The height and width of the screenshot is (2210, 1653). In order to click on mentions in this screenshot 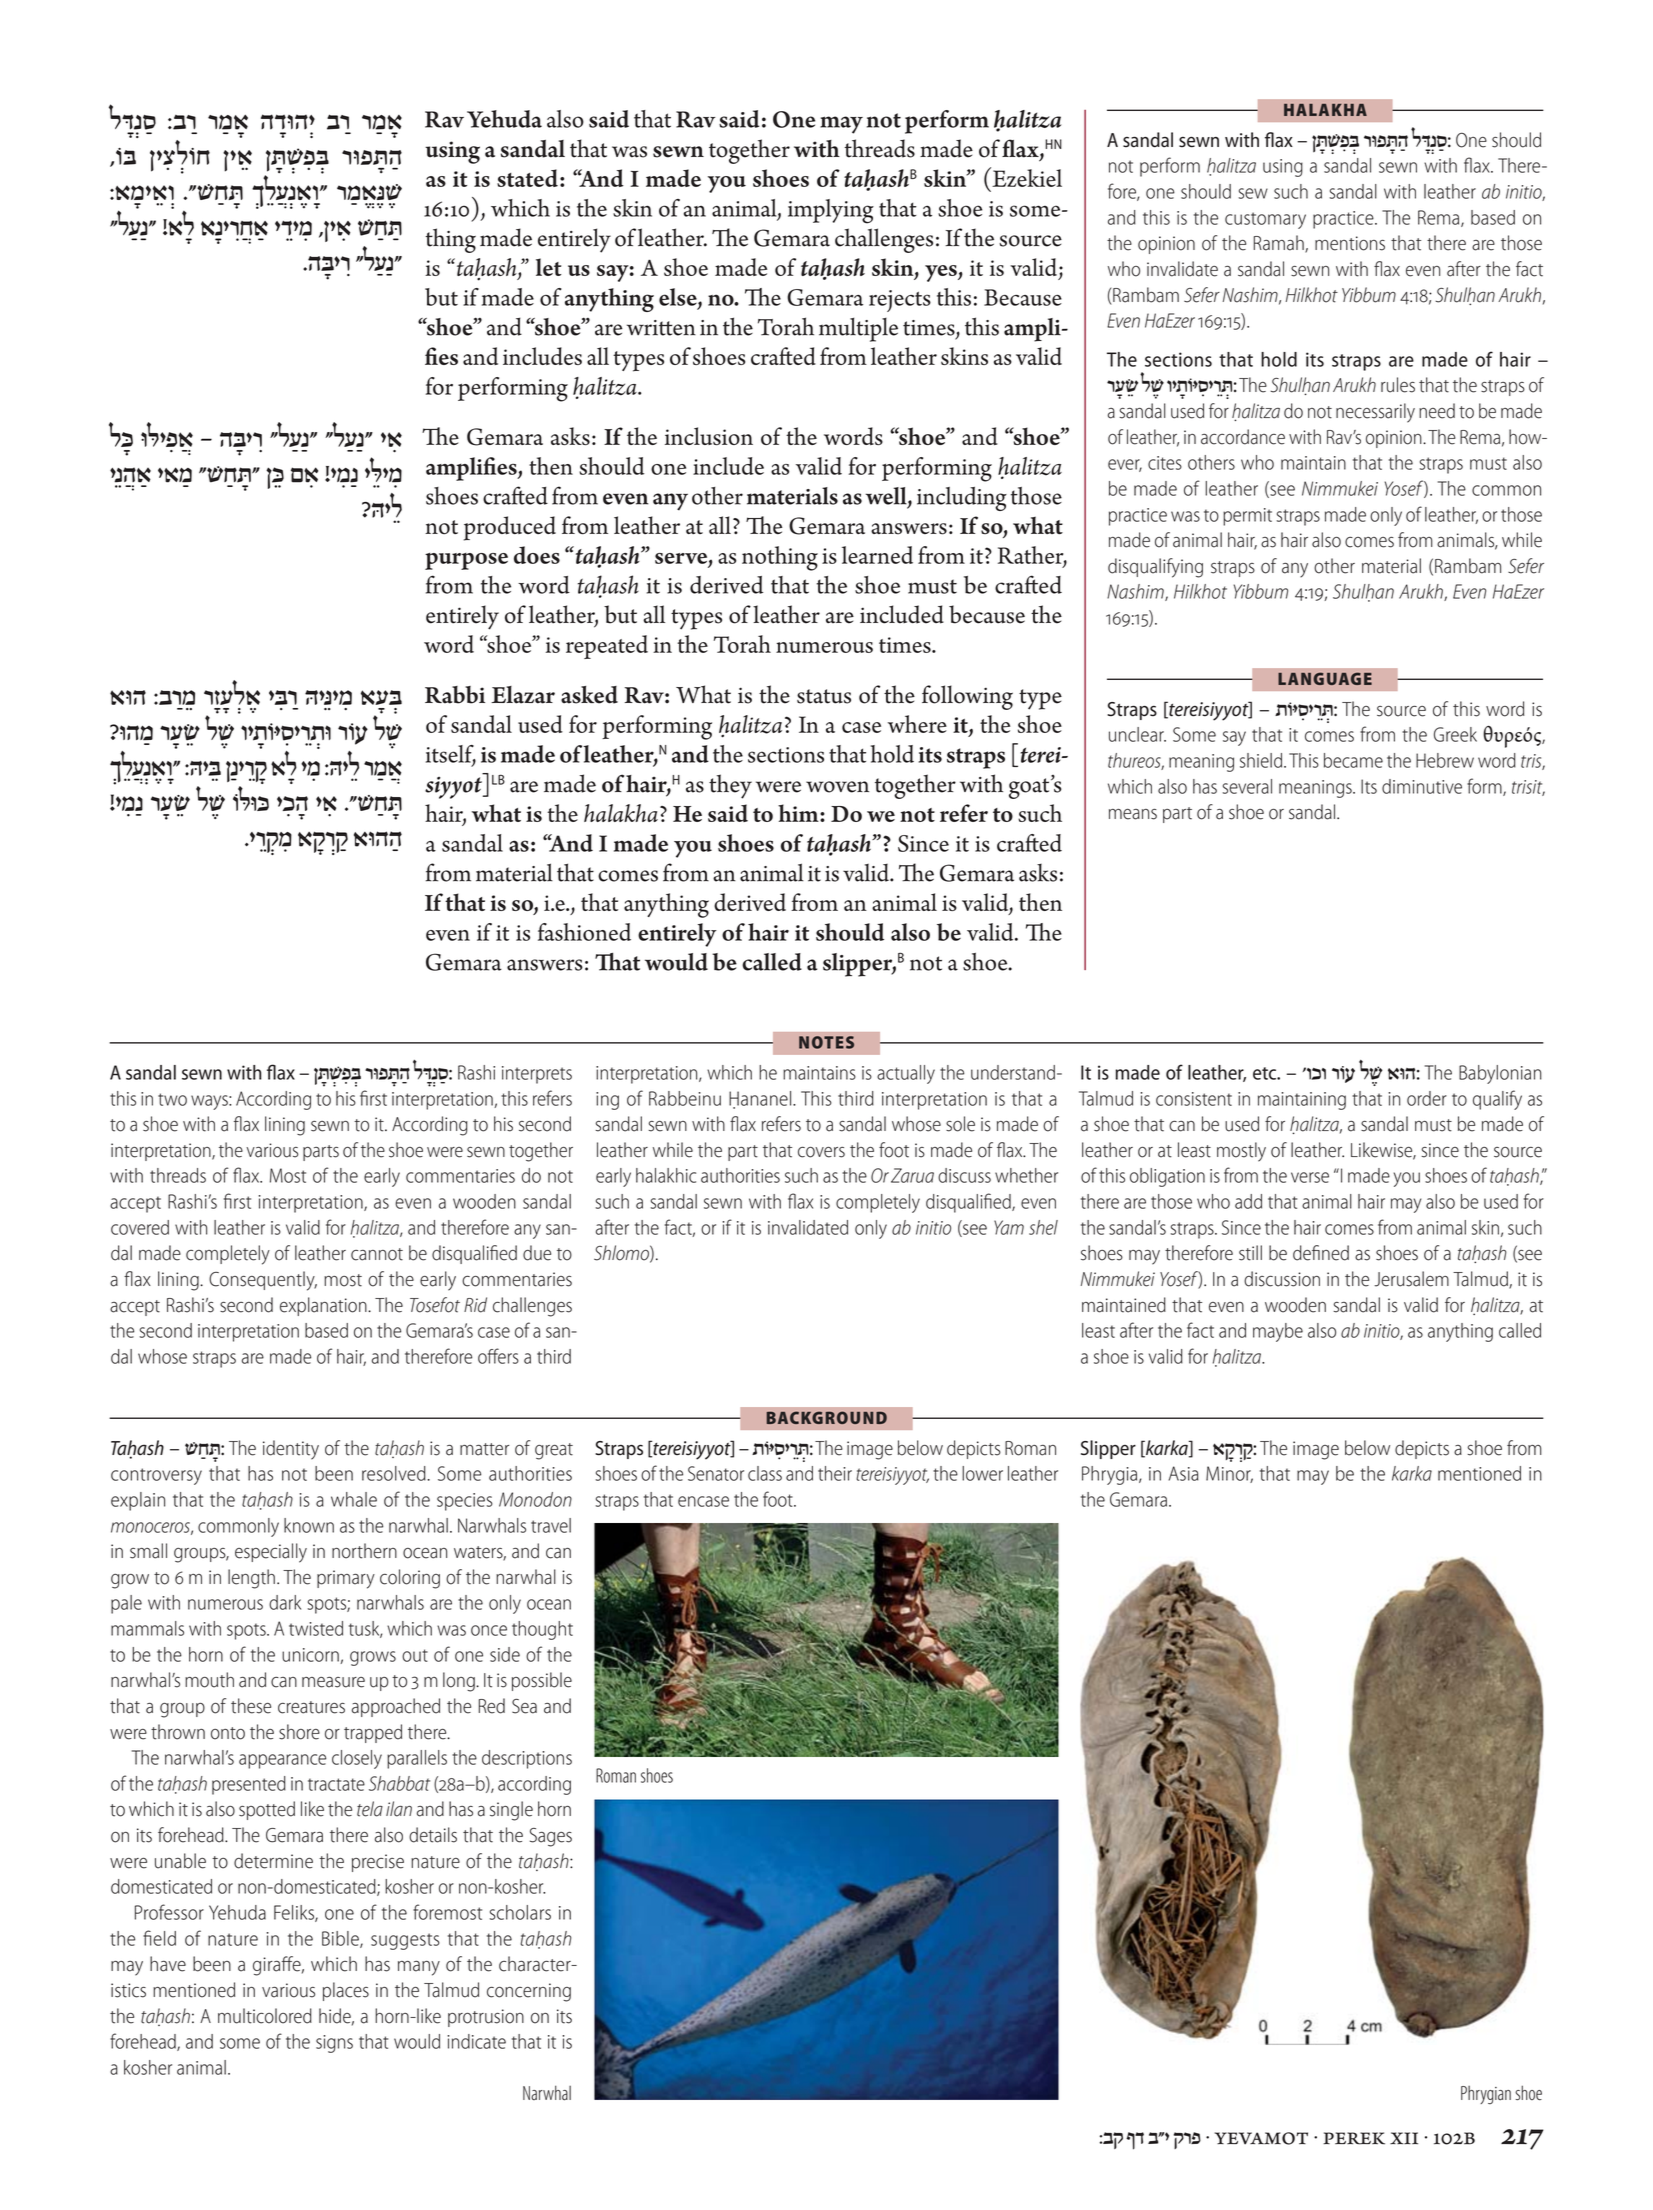, I will do `click(1350, 243)`.
